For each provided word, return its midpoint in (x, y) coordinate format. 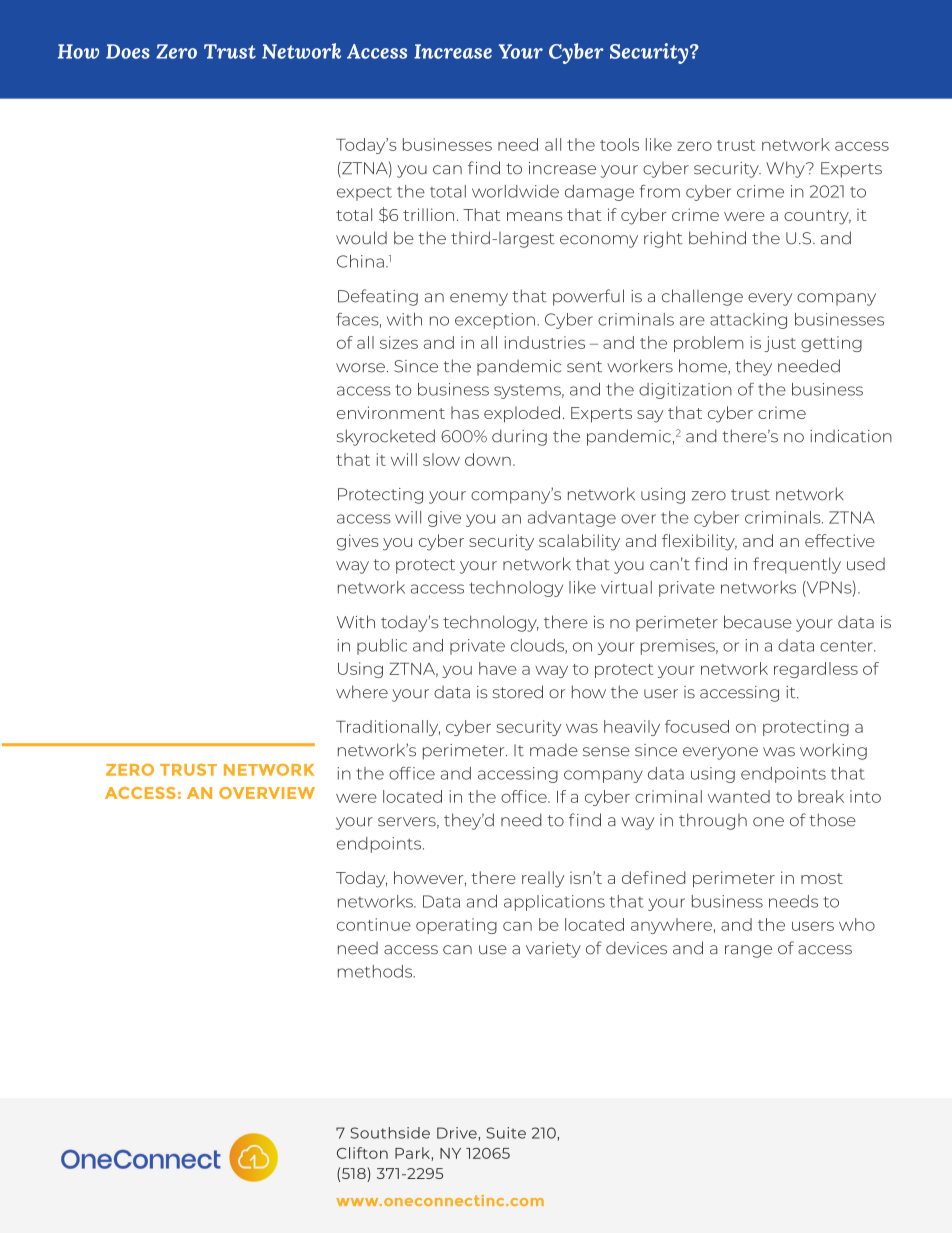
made (554, 750)
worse (360, 368)
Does (128, 51)
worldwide (515, 191)
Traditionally (388, 728)
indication (851, 436)
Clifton (362, 1153)
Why (786, 169)
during (519, 437)
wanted (739, 796)
